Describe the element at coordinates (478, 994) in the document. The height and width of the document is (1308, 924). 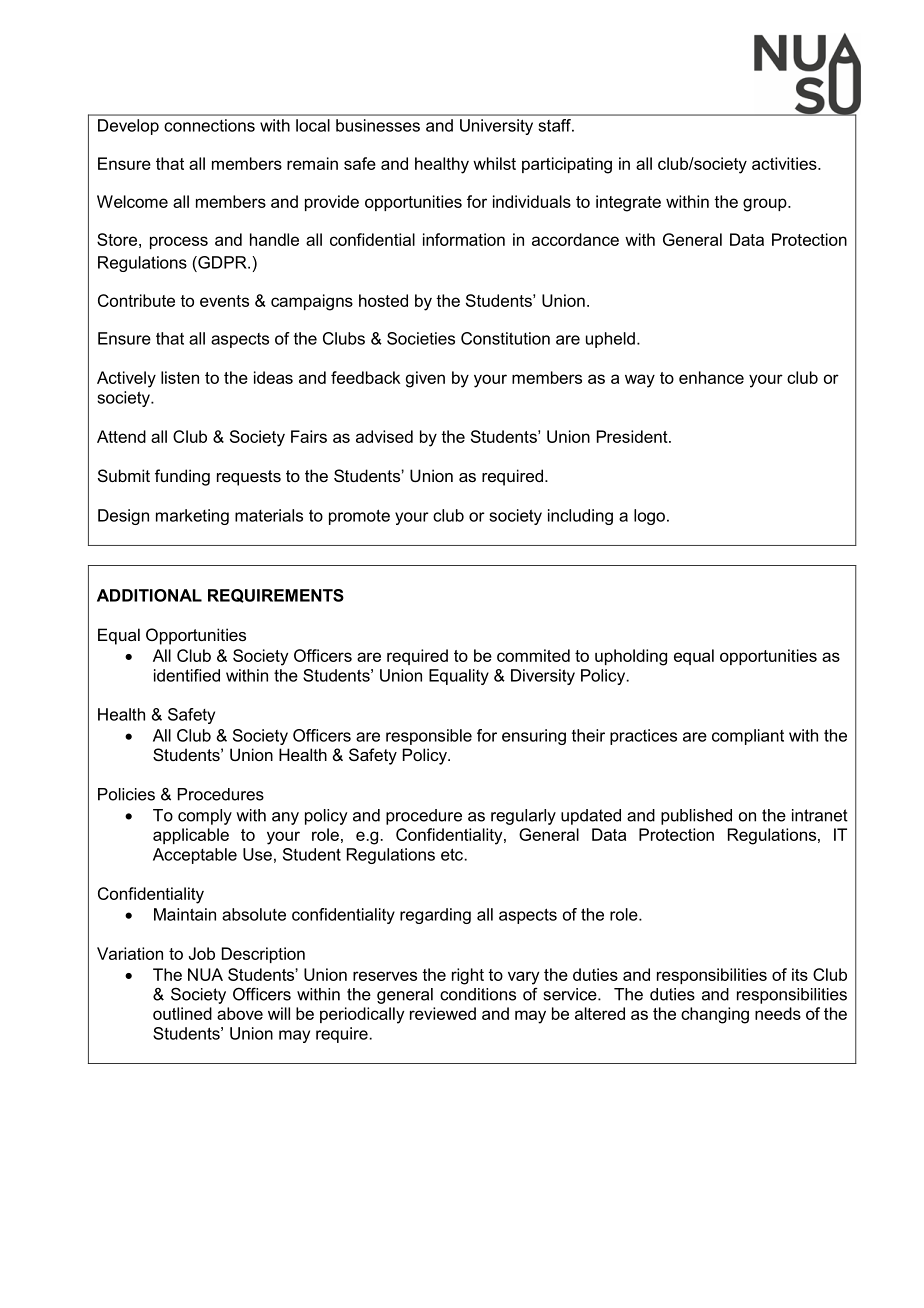
I see `conditions` at that location.
